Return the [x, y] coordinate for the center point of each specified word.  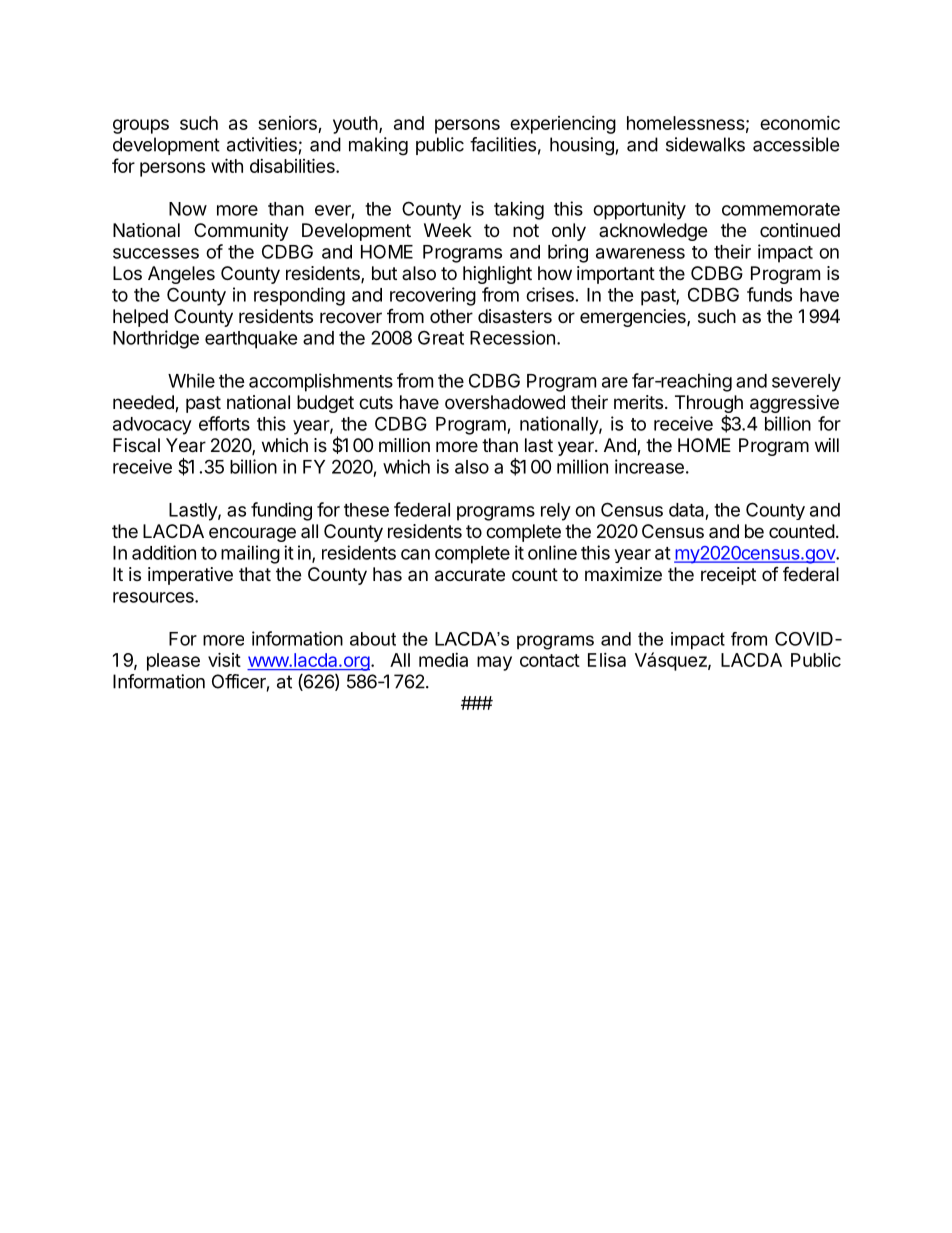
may [494, 663]
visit [224, 659]
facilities [503, 144]
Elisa [607, 660]
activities [262, 144]
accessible [796, 144]
